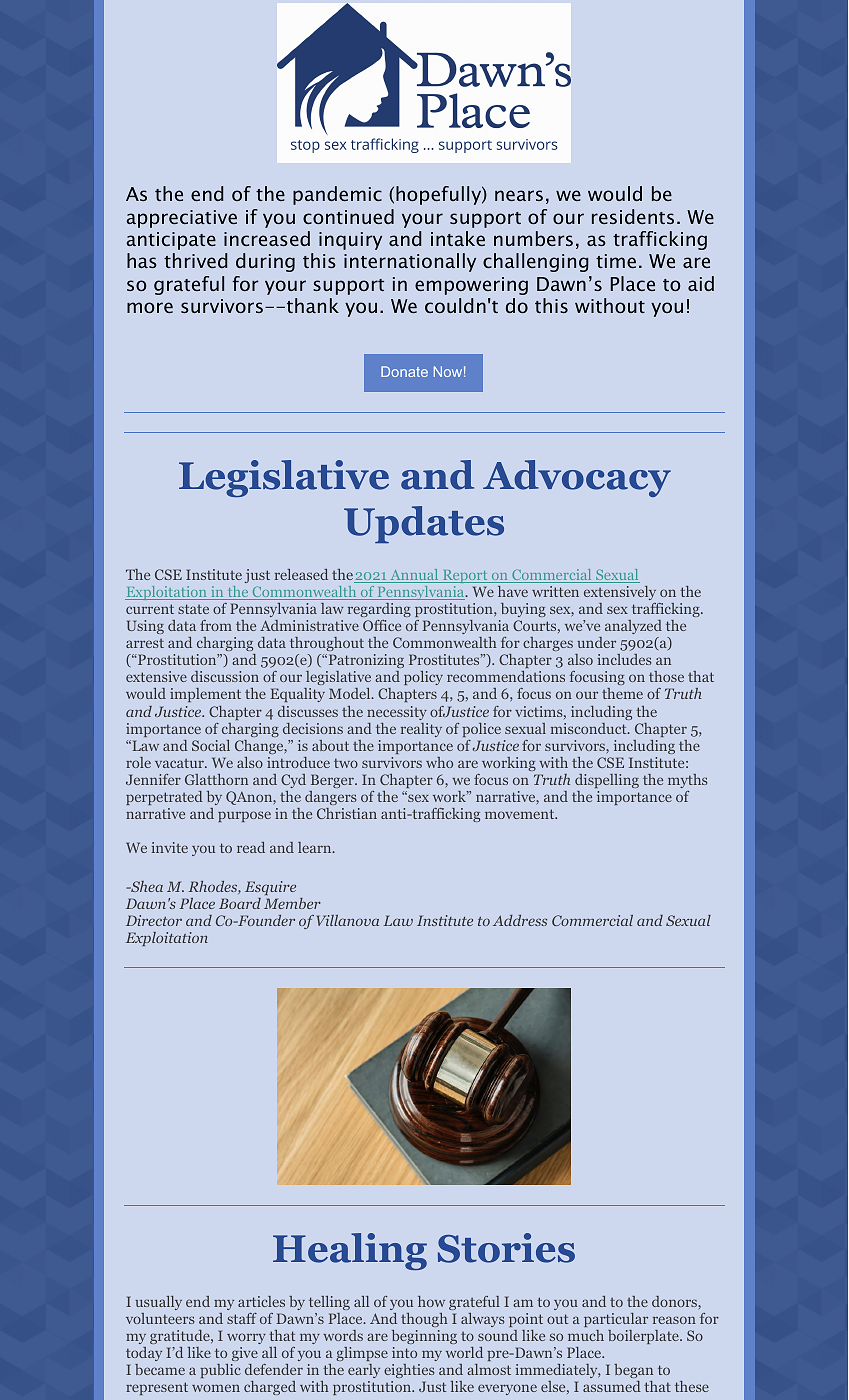  What do you see at coordinates (193, 609) in the screenshot?
I see `state` at bounding box center [193, 609].
